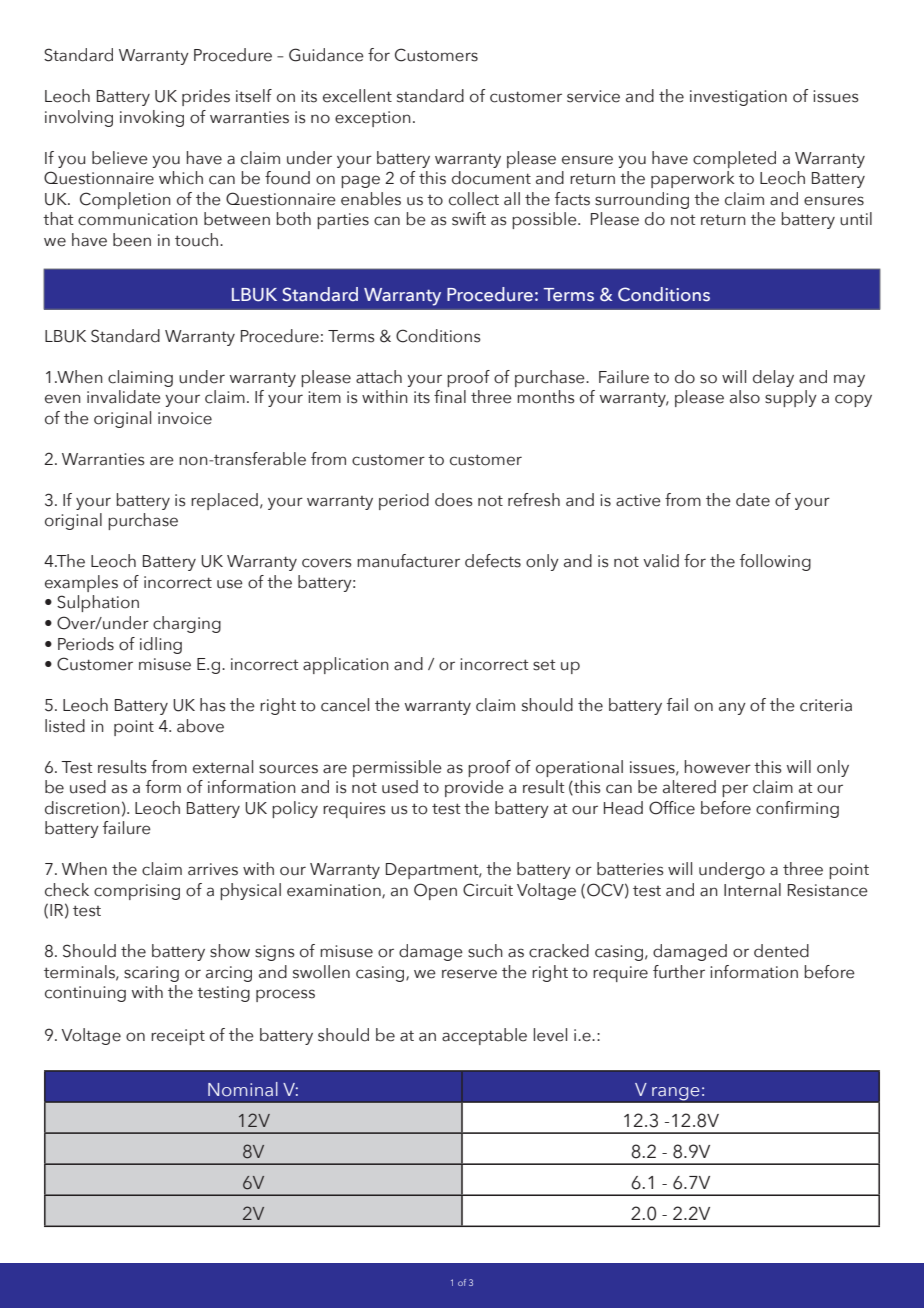  Describe the element at coordinates (493, 561) in the document. I see `defects` at that location.
